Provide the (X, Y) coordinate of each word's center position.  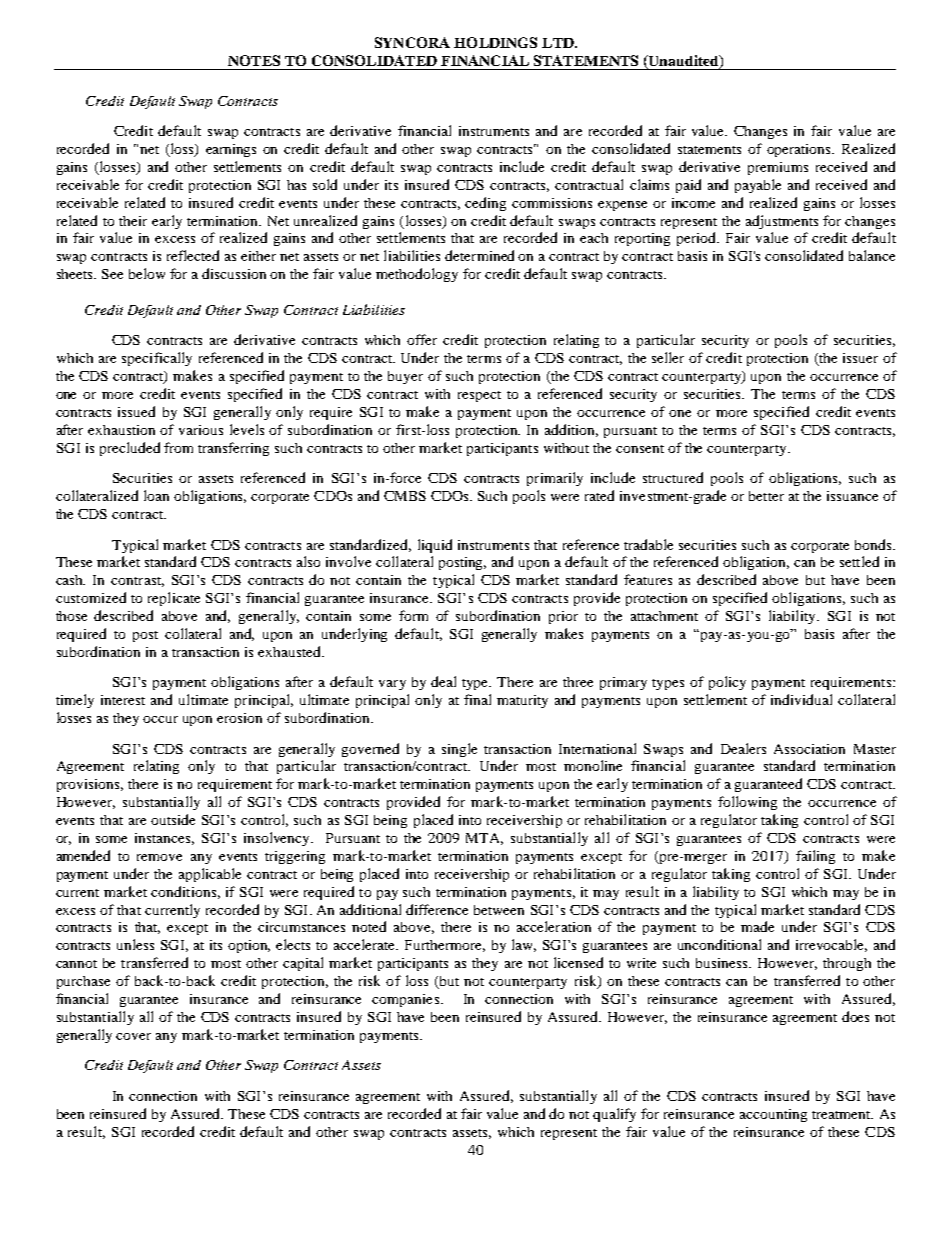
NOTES (254, 60)
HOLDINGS (495, 42)
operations (800, 150)
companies (405, 1000)
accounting (773, 1115)
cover (133, 1036)
